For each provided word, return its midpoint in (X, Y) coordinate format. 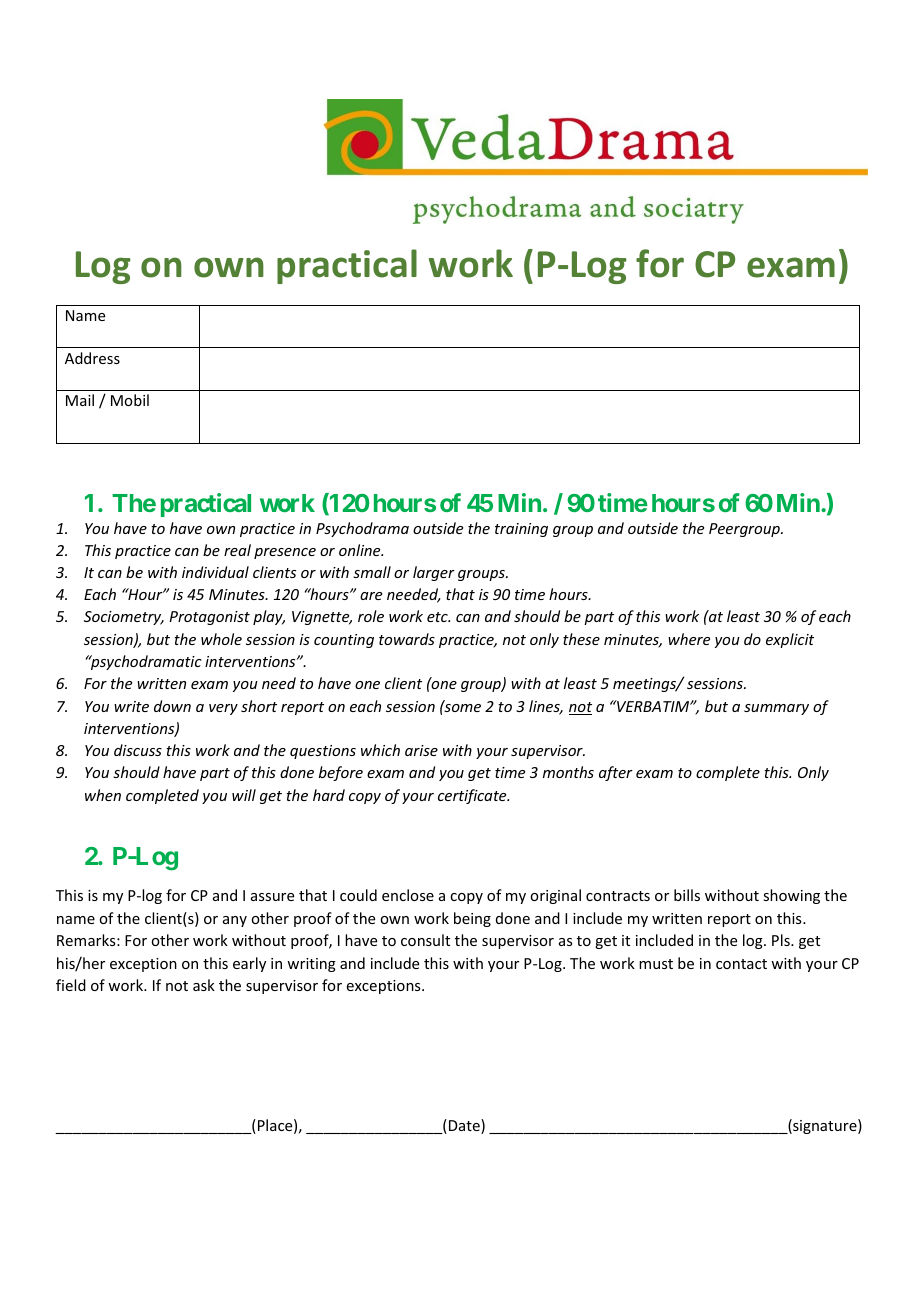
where (689, 639)
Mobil (130, 400)
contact (741, 964)
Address (92, 358)
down (172, 706)
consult (425, 940)
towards (407, 639)
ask (204, 985)
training (521, 530)
